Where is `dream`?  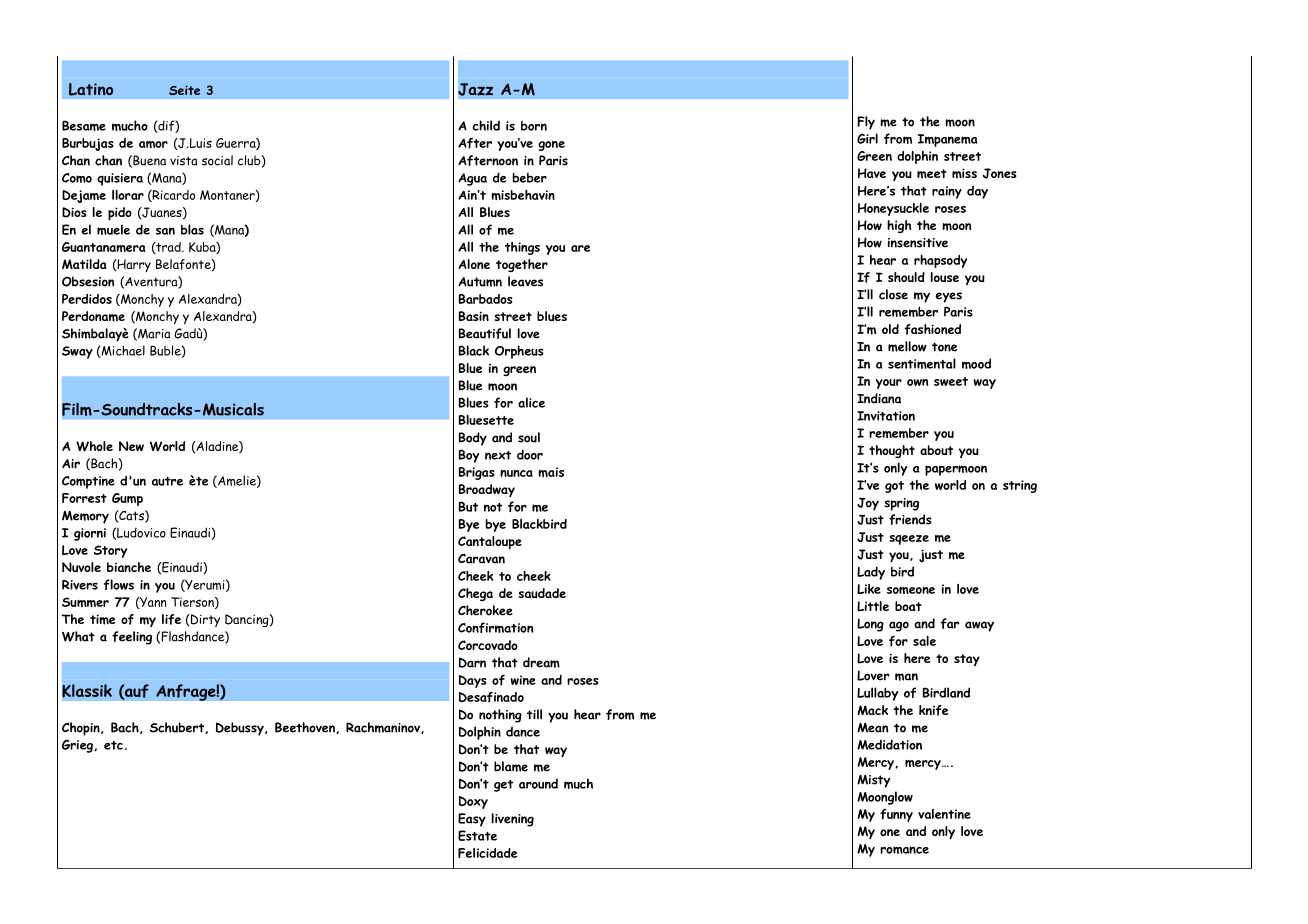
dream is located at coordinates (541, 662).
